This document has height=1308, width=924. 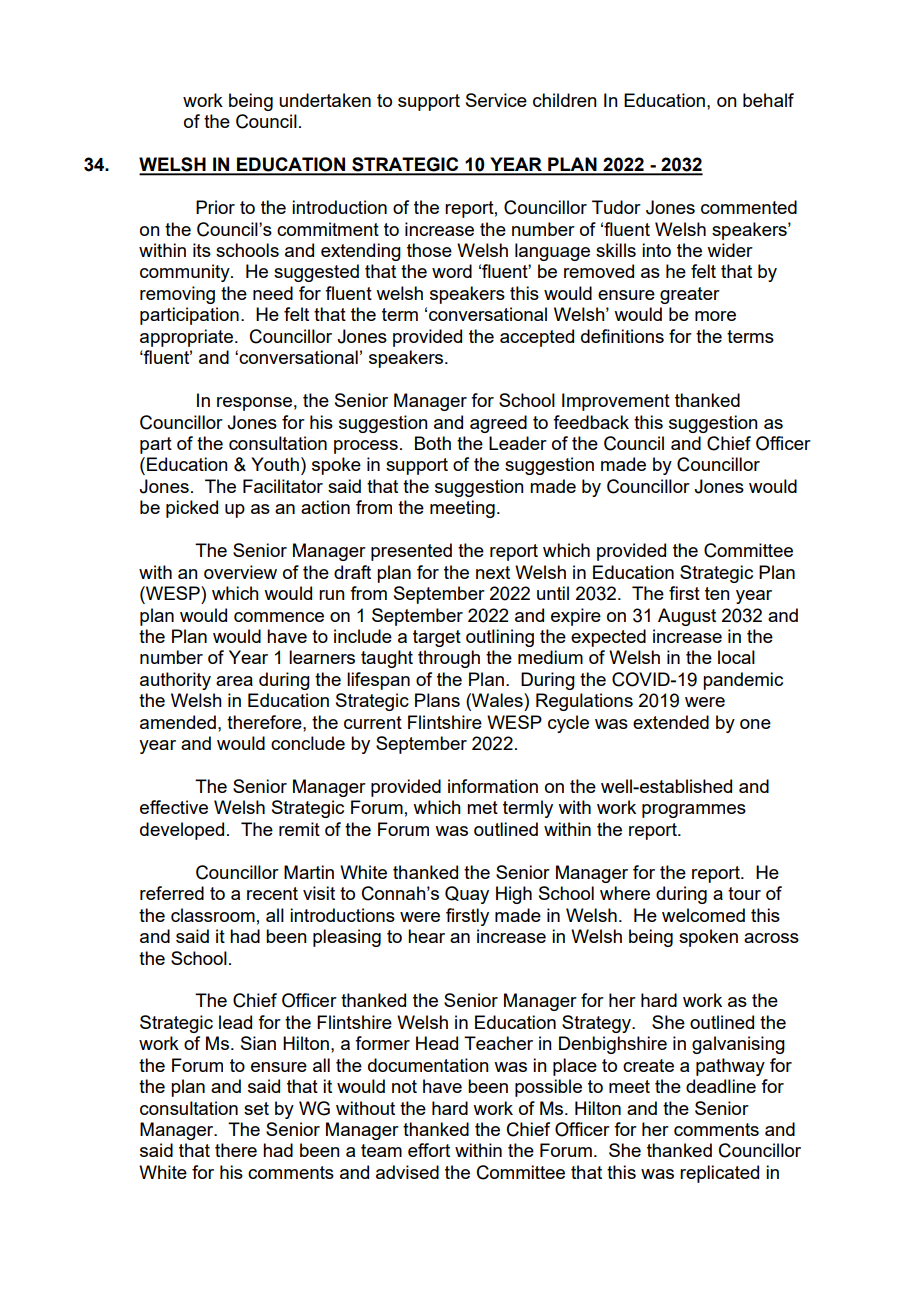 What do you see at coordinates (616, 402) in the document?
I see `Improvement` at bounding box center [616, 402].
